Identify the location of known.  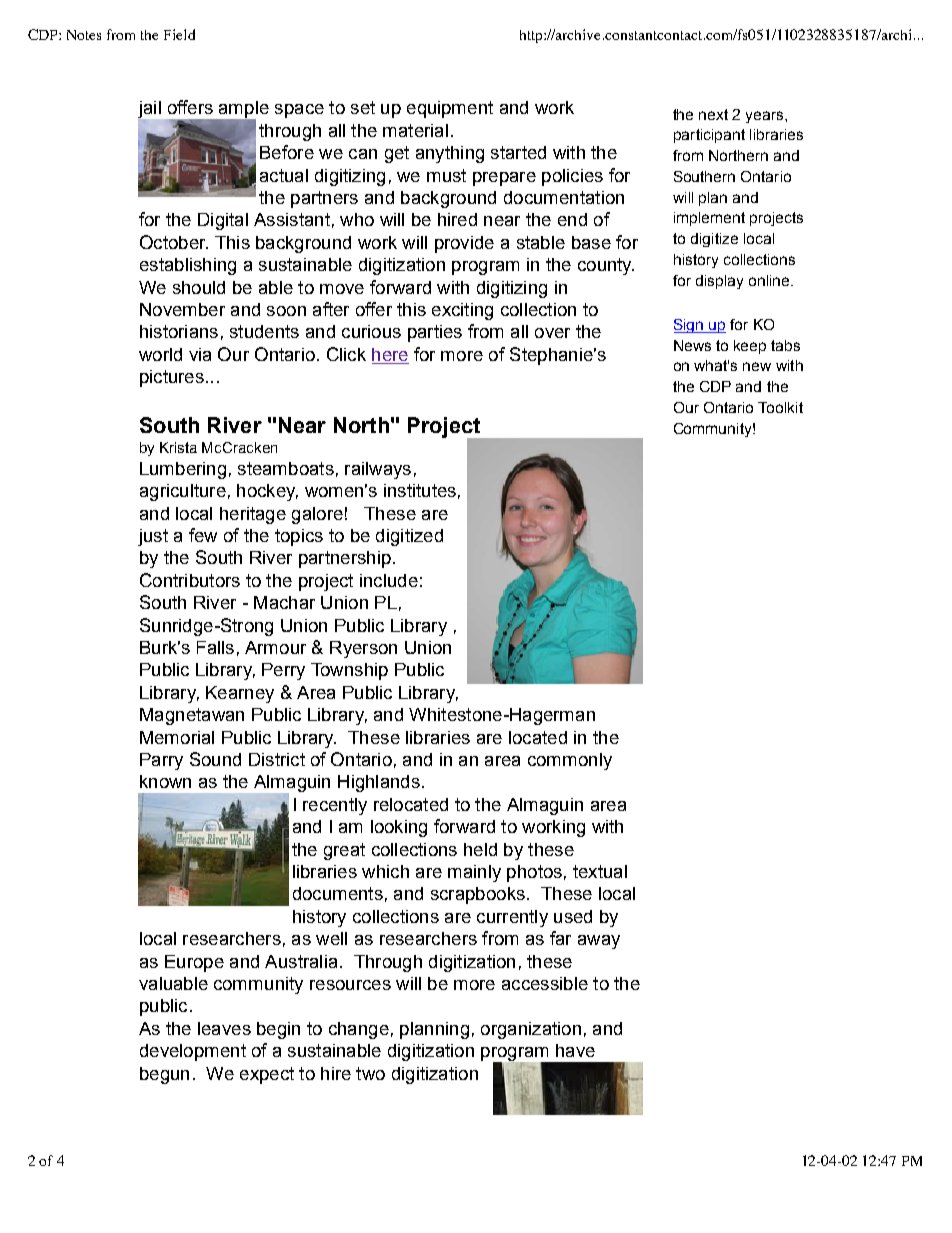
(165, 781).
